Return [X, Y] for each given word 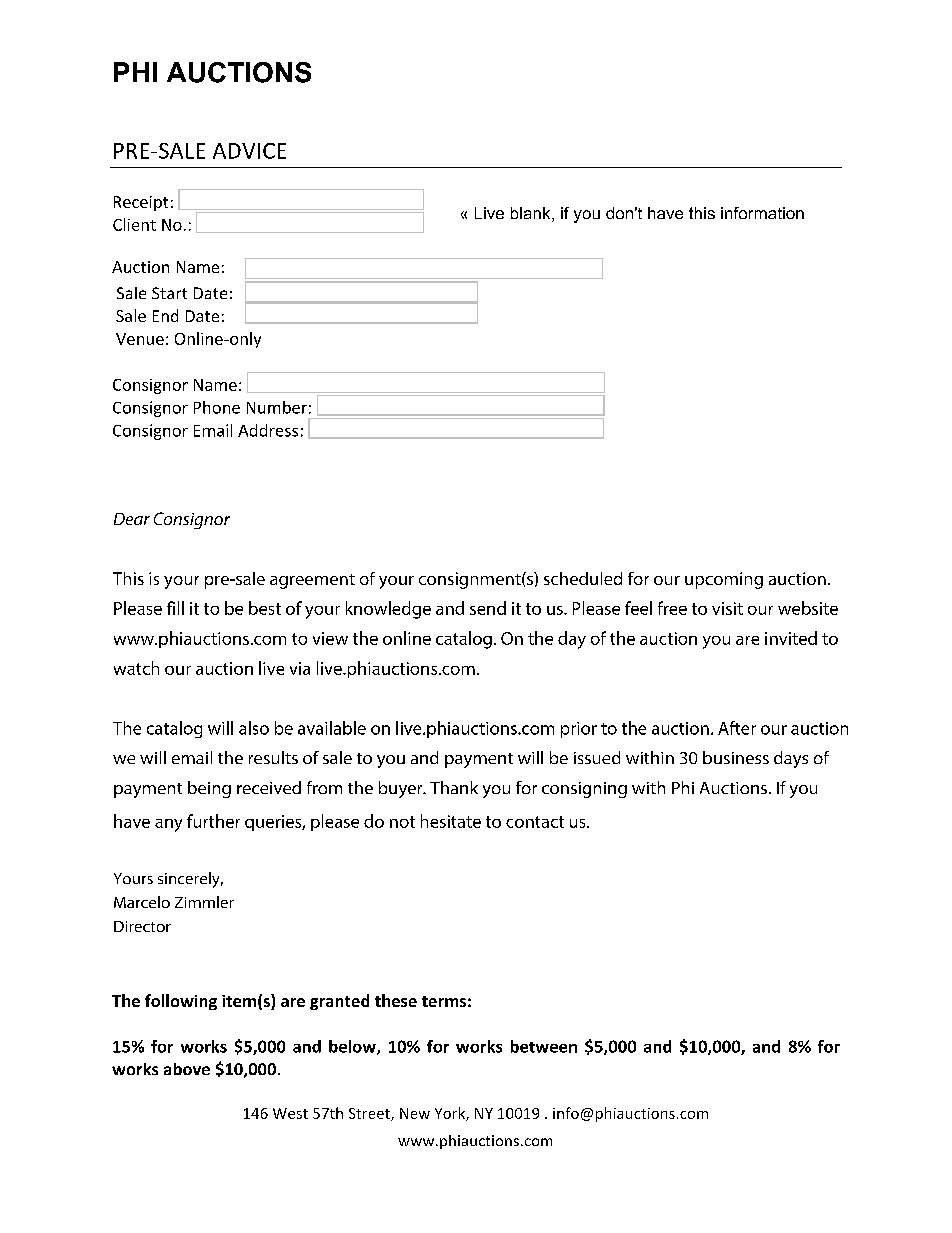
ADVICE [249, 151]
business [736, 757]
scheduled [583, 578]
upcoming [724, 580]
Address [268, 430]
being [209, 789]
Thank [454, 787]
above [187, 1069]
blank [532, 214]
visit [727, 608]
